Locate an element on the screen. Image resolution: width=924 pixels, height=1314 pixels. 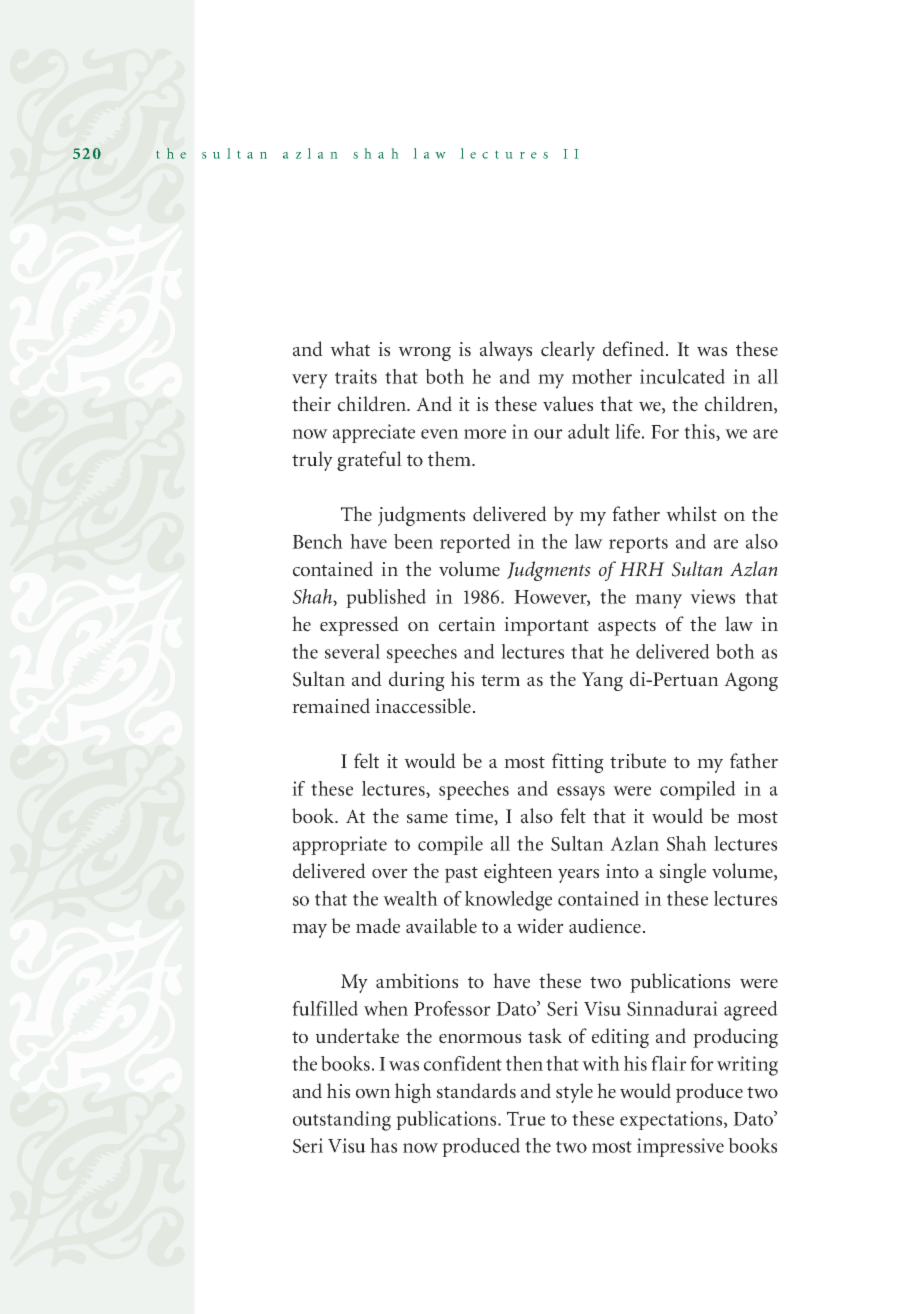
single is located at coordinates (683, 873).
